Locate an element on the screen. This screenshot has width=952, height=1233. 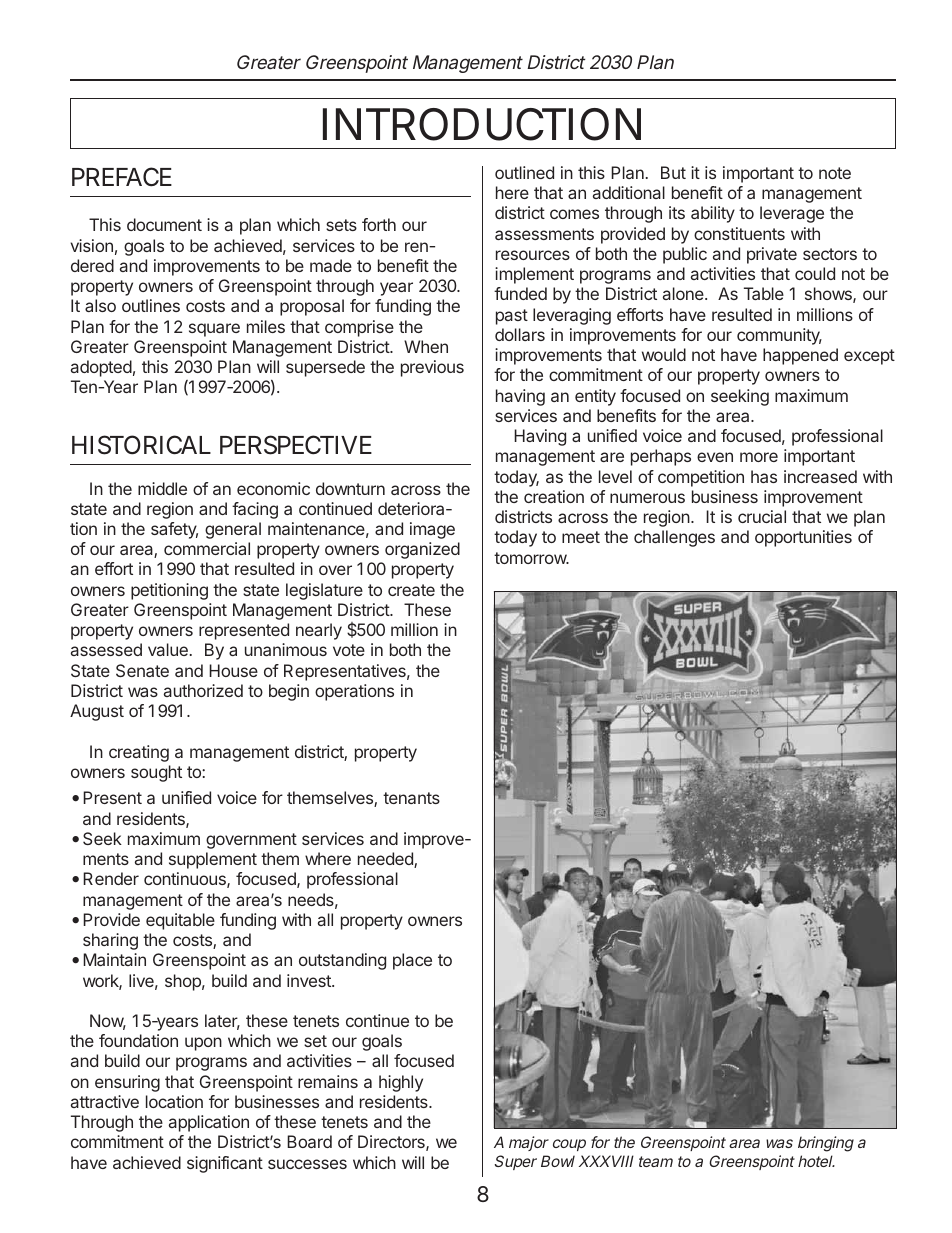
value is located at coordinates (168, 649).
